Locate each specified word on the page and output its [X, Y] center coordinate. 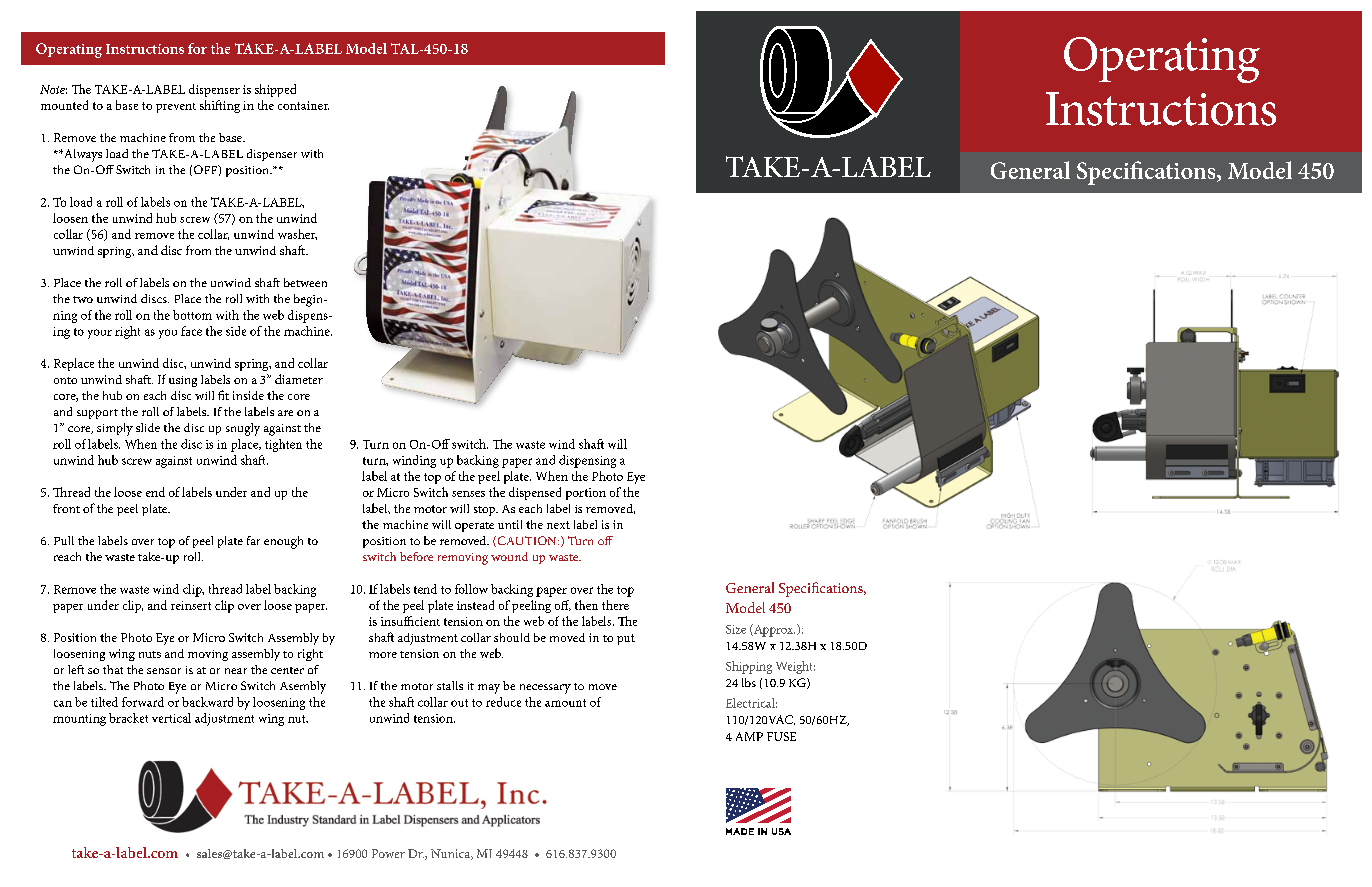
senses [468, 494]
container [303, 105]
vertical [171, 718]
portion [586, 494]
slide [148, 427]
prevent [176, 108]
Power [388, 853]
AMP [749, 736]
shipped [275, 90]
